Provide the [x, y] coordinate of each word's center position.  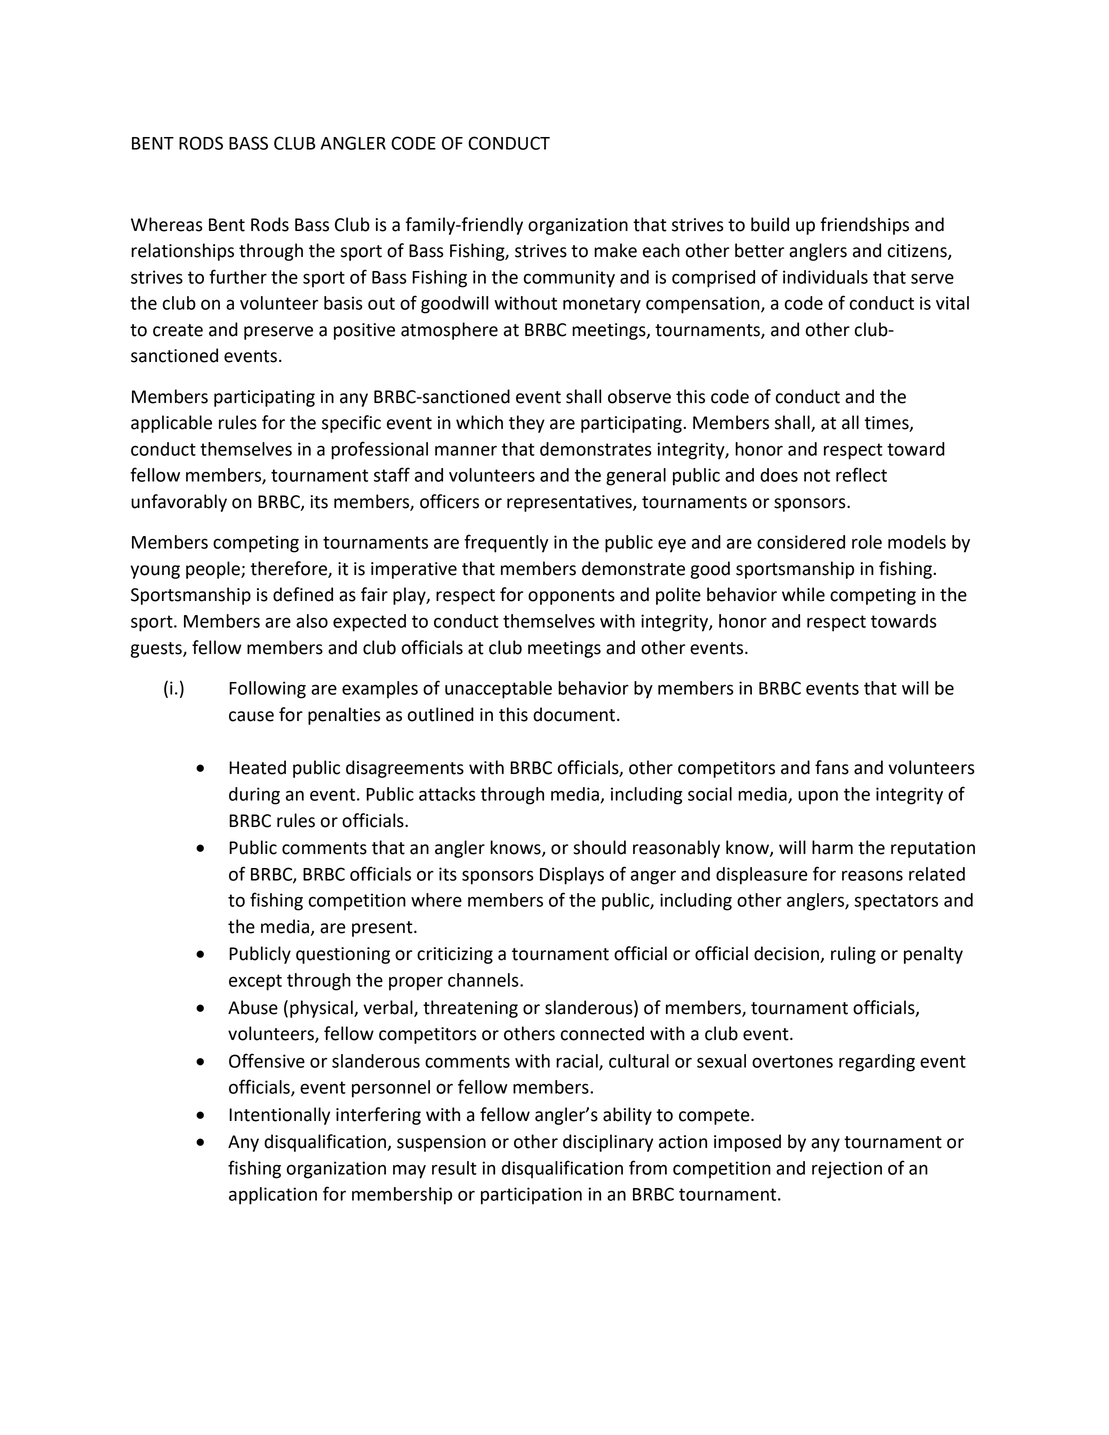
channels [484, 980]
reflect [861, 474]
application [273, 1196]
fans [832, 767]
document [575, 714]
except [255, 982]
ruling [853, 955]
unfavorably [179, 503]
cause [251, 716]
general [636, 477]
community [569, 279]
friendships [864, 226]
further [238, 276]
